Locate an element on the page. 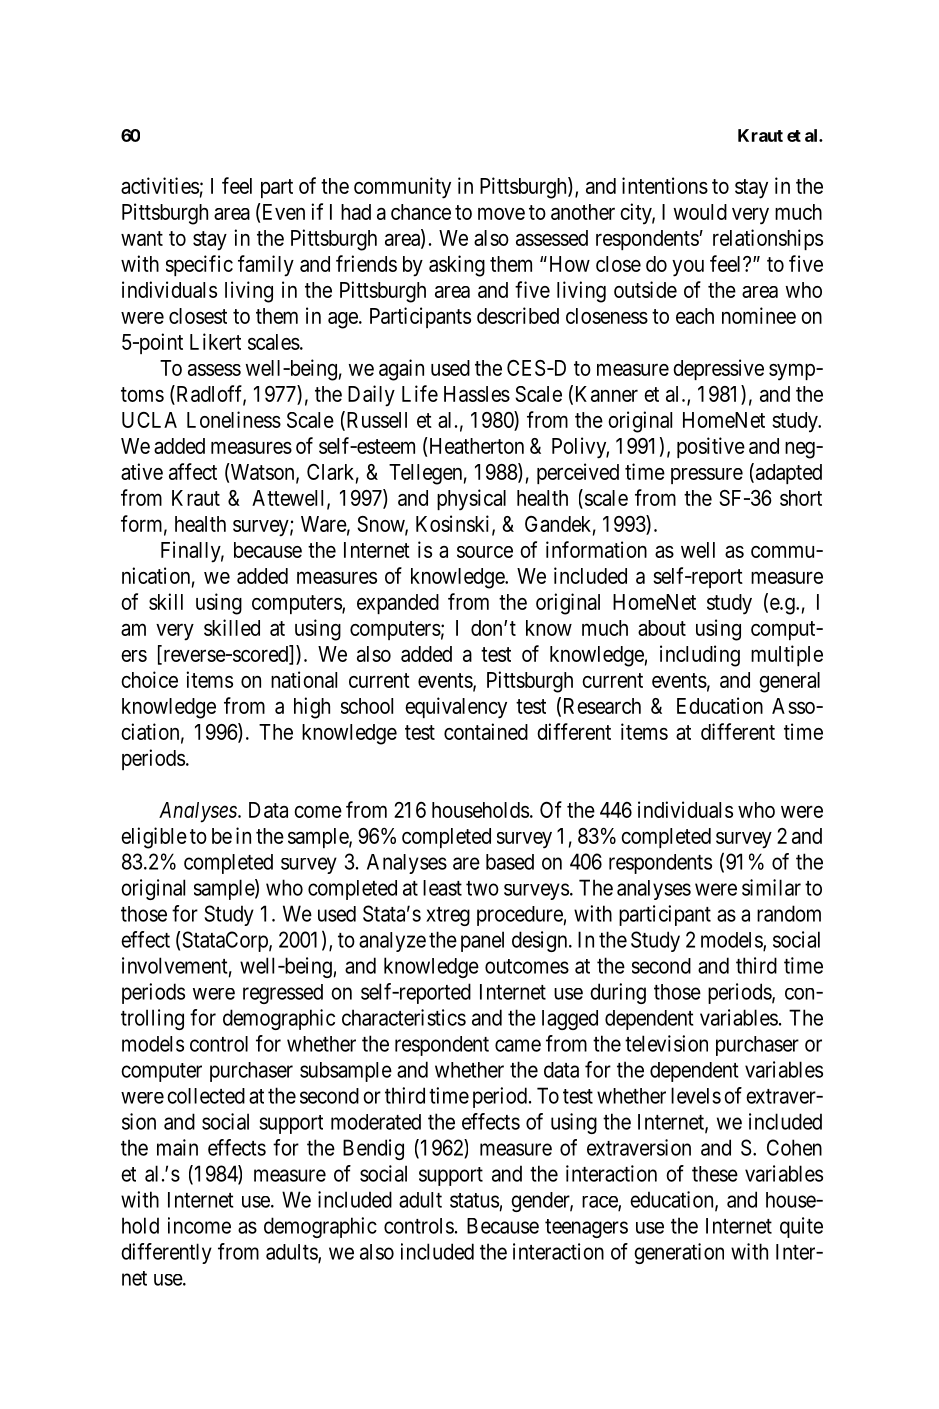  would is located at coordinates (700, 212).
